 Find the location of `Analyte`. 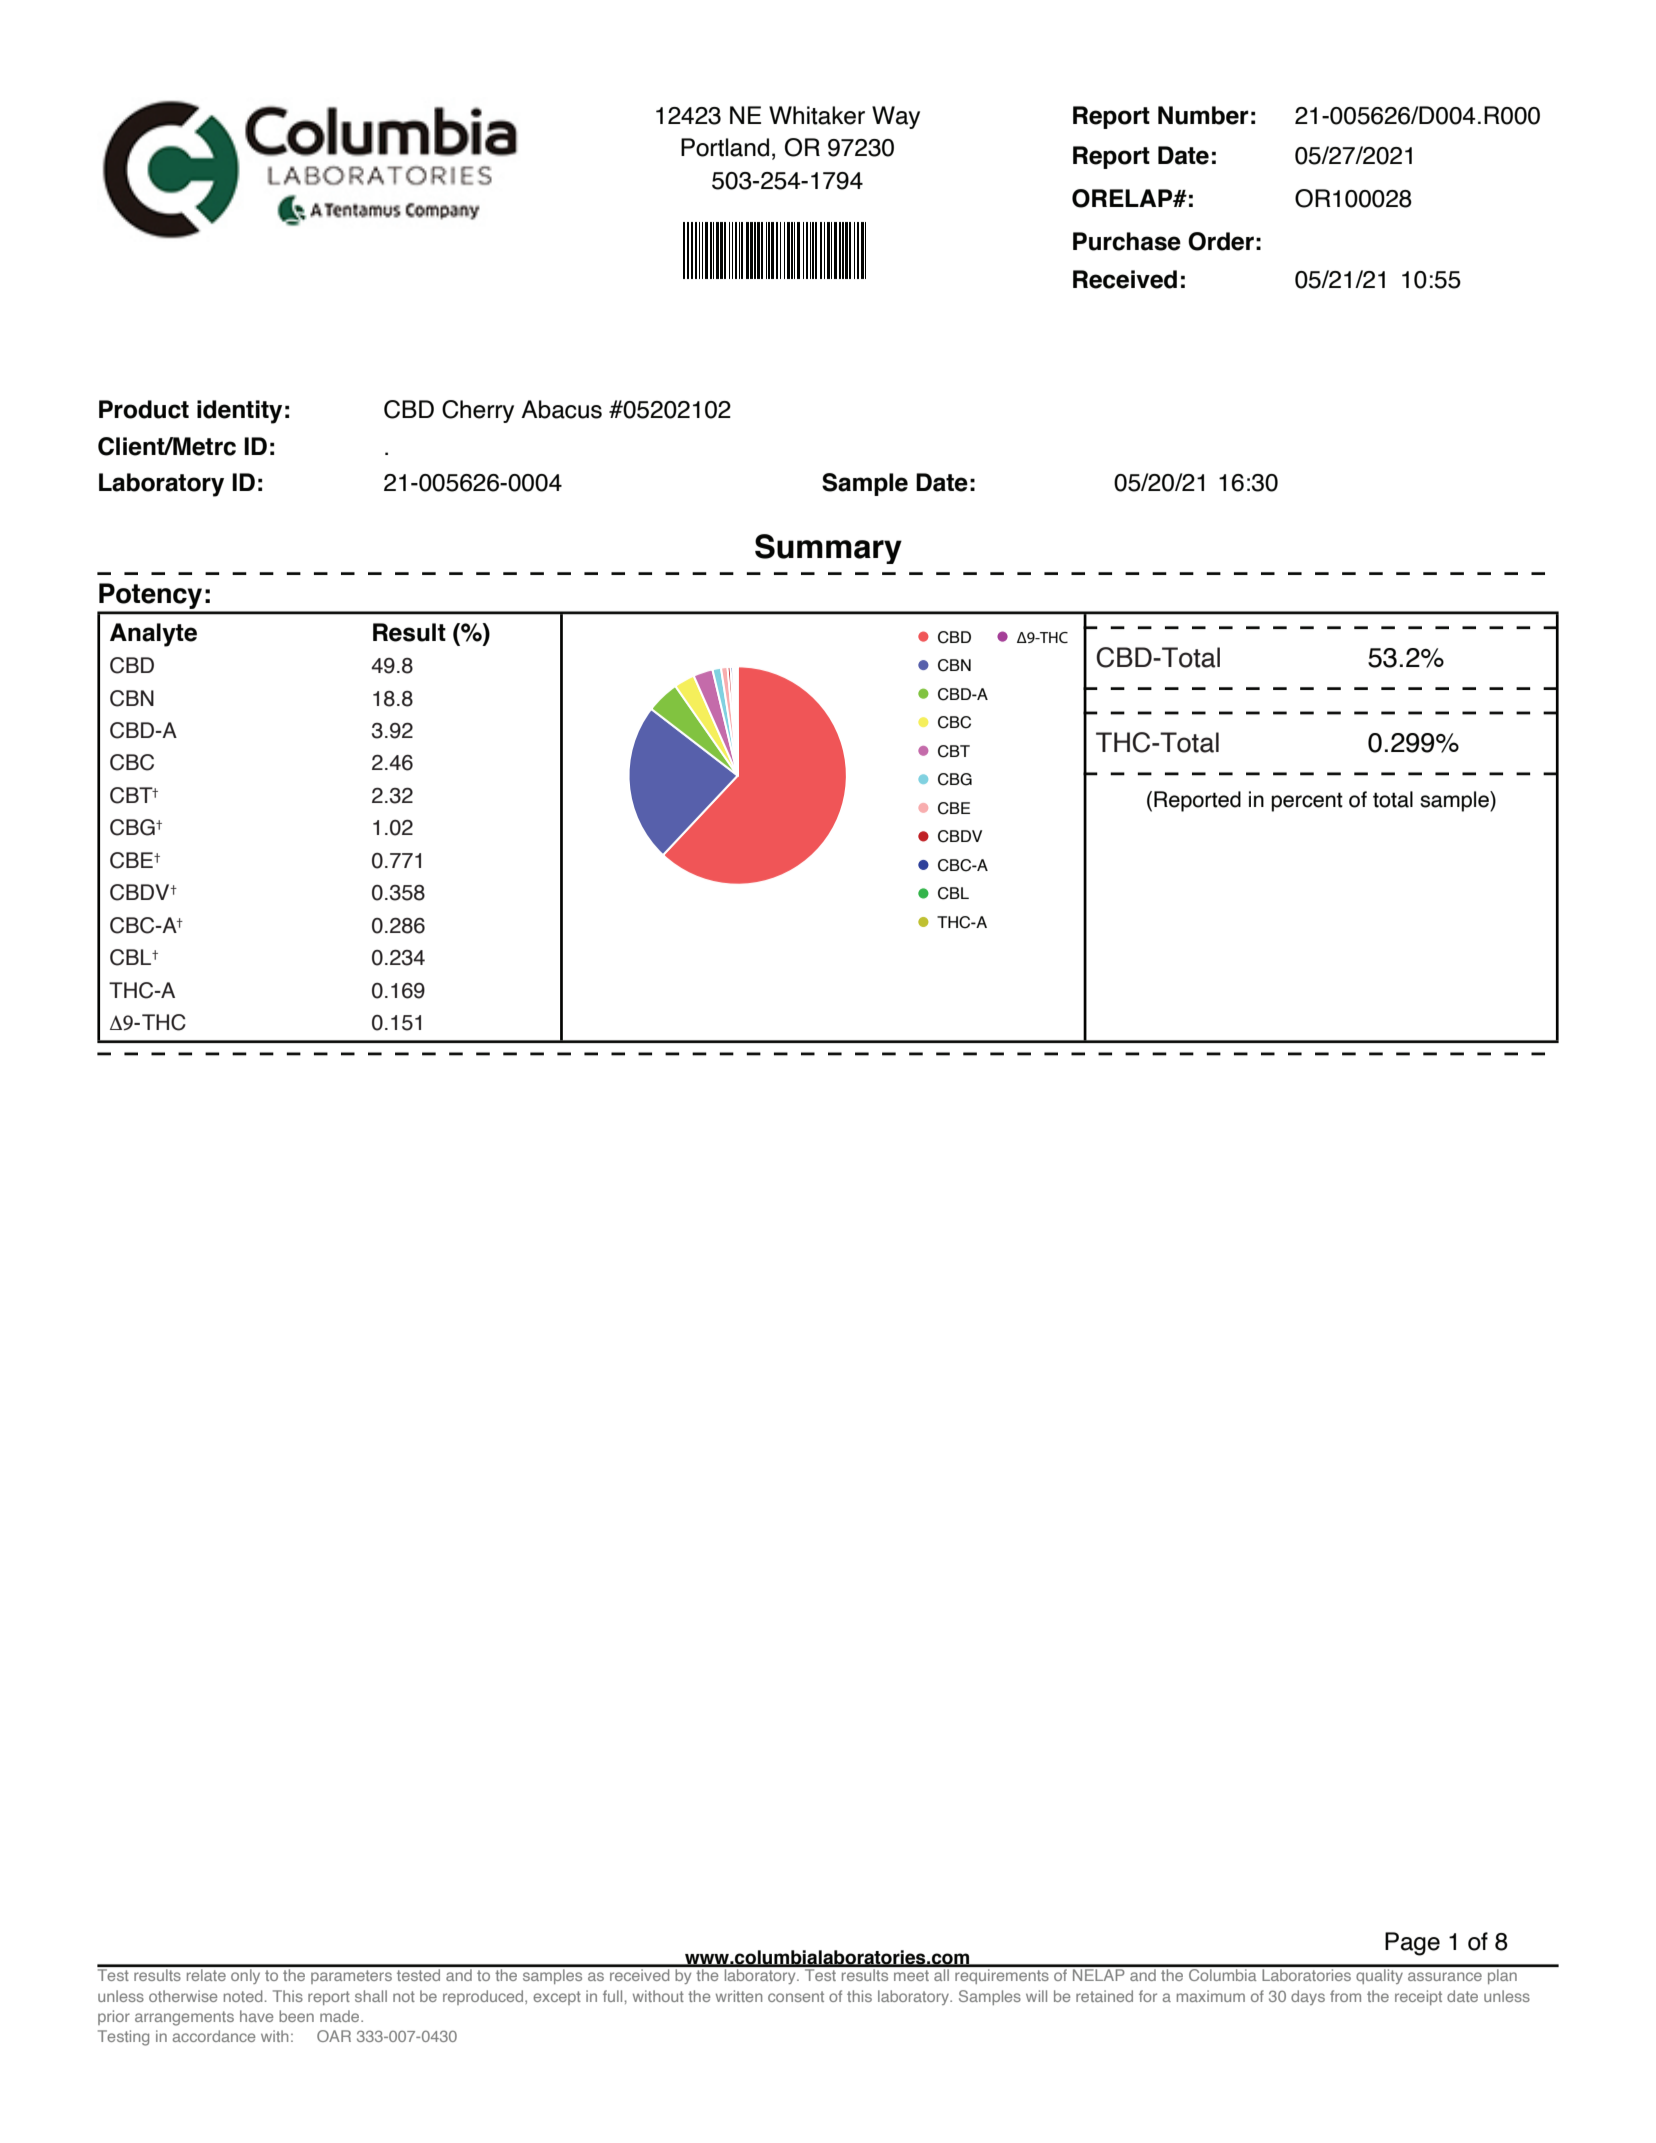

Analyte is located at coordinates (153, 635).
